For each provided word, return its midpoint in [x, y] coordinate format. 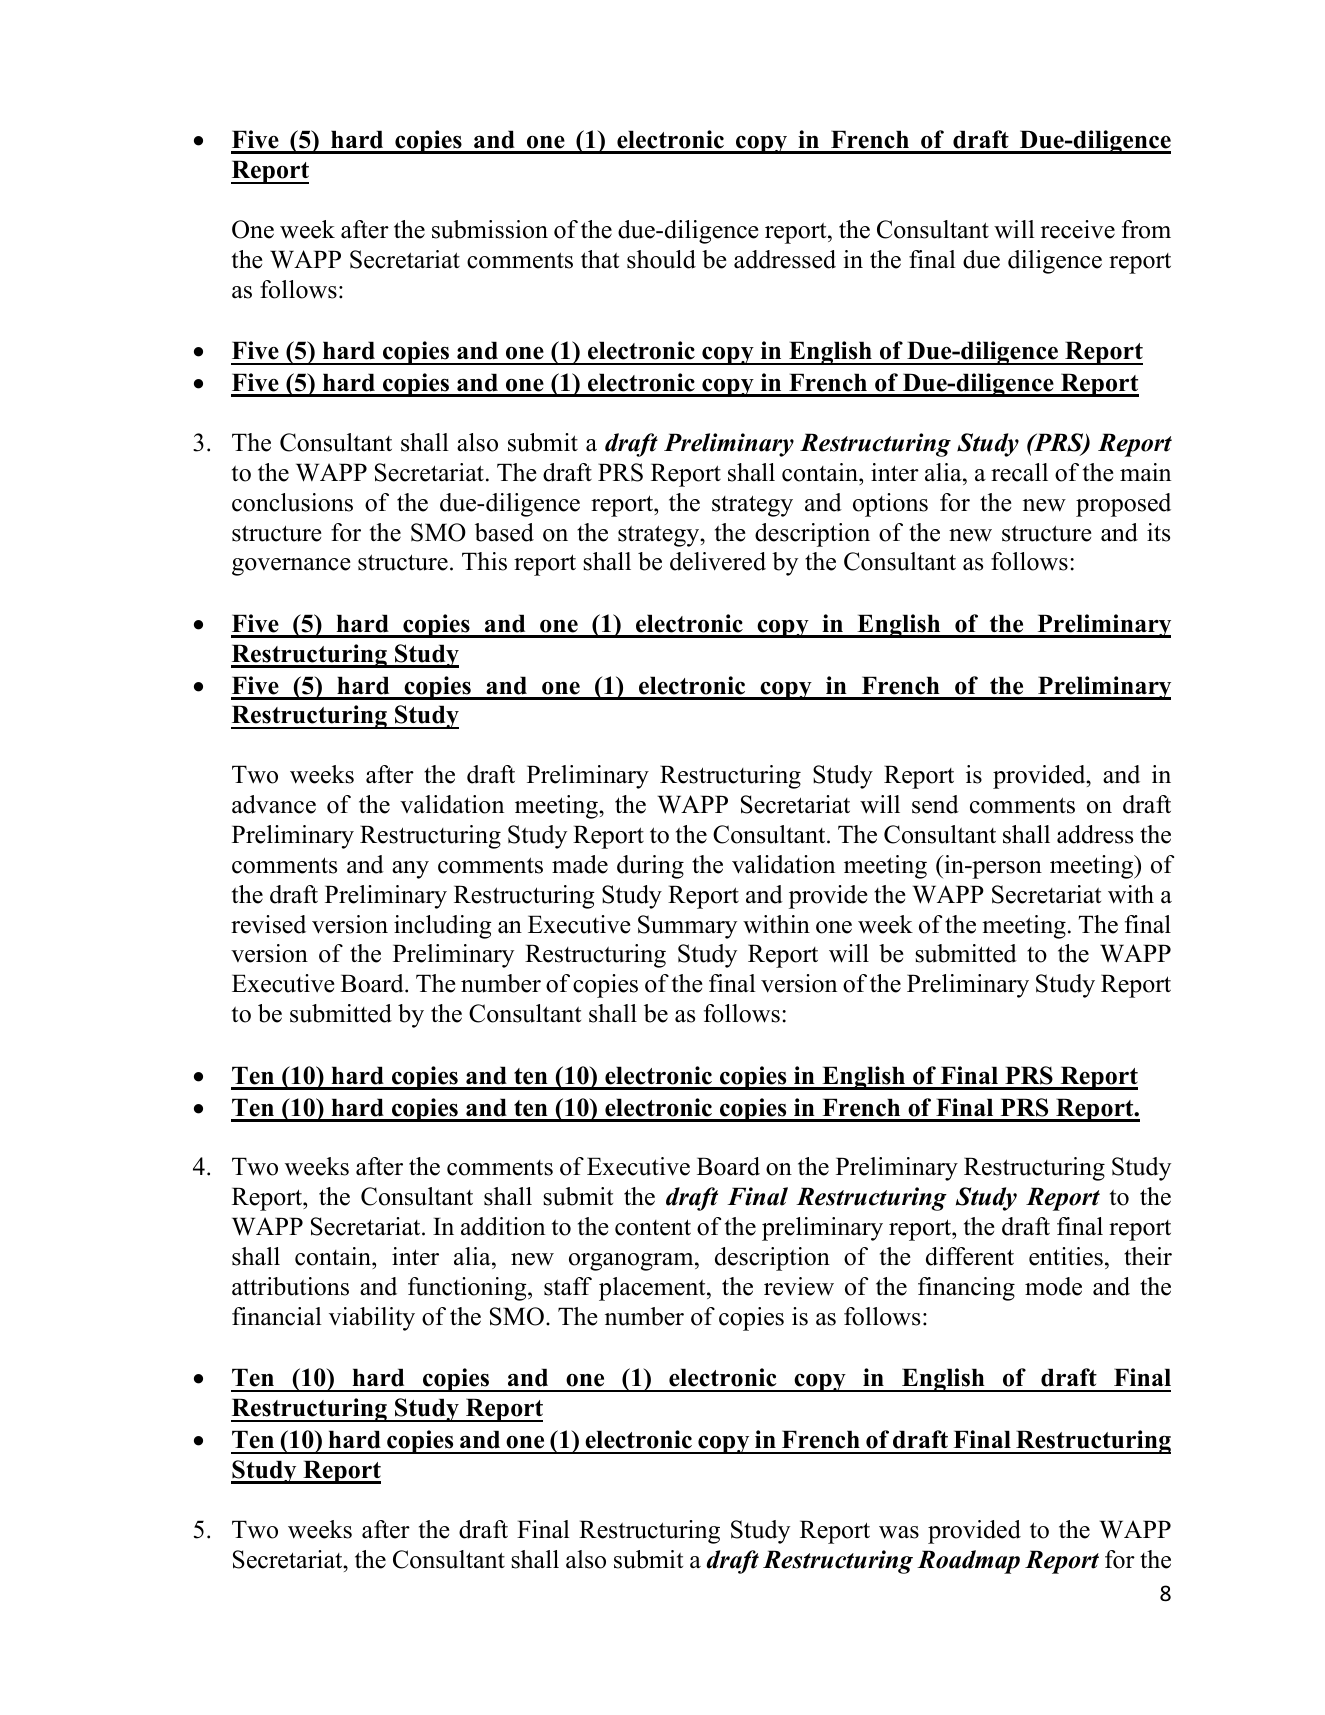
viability [372, 1319]
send [935, 804]
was [899, 1532]
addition [503, 1226]
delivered [718, 561]
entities [1066, 1256]
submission [490, 229]
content [653, 1227]
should [661, 259]
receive [1078, 229]
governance [291, 567]
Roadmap [968, 1562]
